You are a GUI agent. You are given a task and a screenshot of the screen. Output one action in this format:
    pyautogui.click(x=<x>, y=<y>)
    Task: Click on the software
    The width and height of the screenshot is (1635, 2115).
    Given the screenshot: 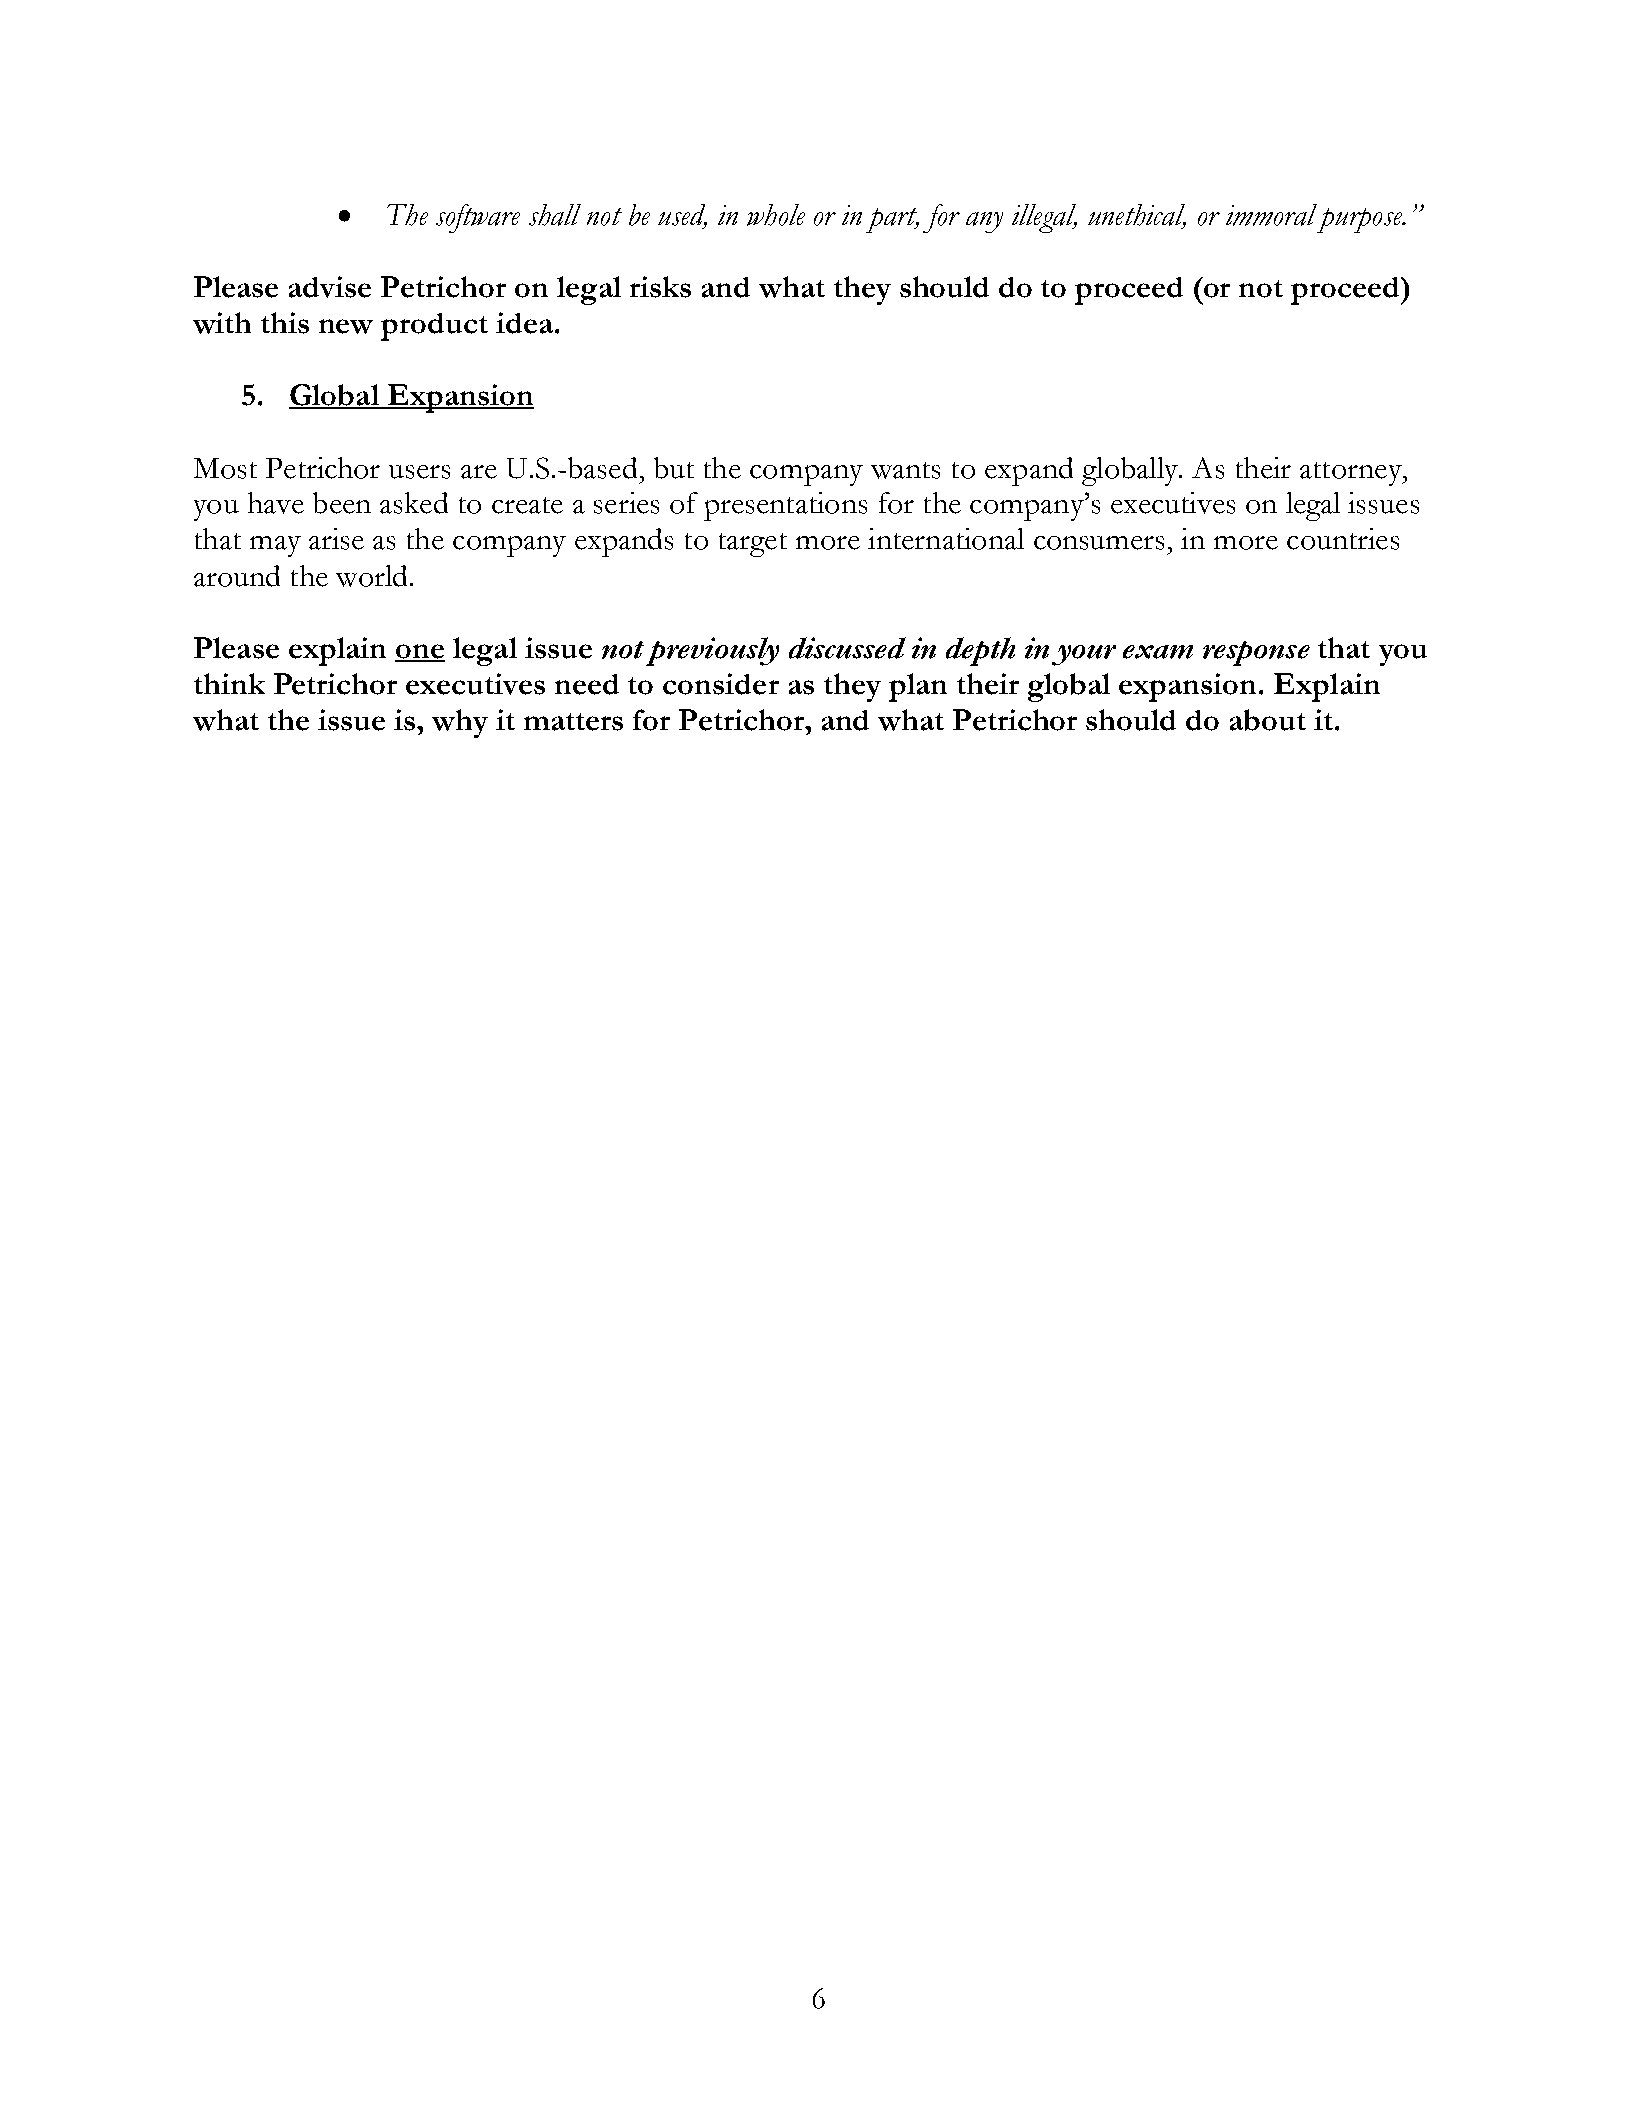 What is the action you would take?
    pyautogui.click(x=478, y=218)
